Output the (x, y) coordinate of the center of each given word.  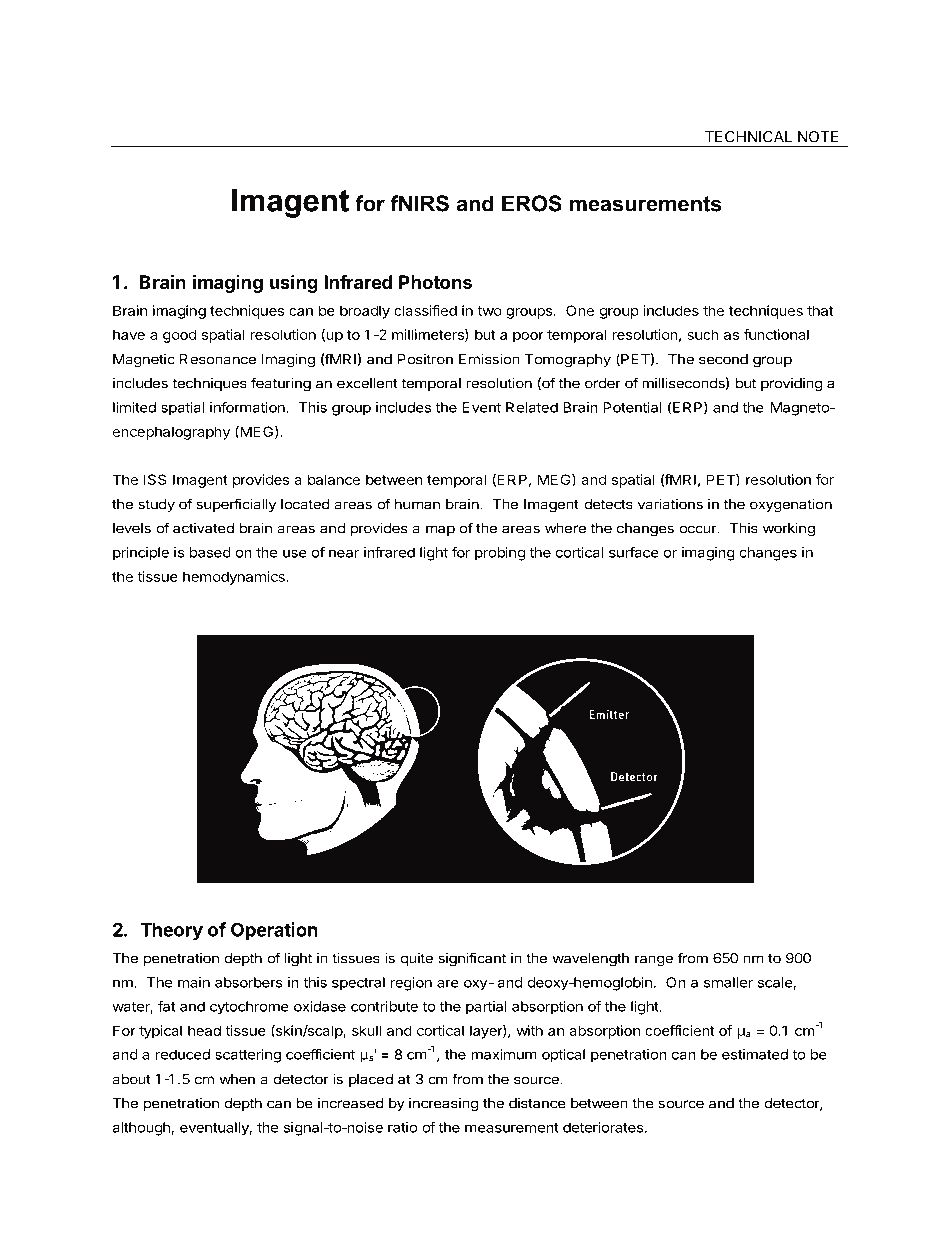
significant (472, 959)
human (417, 504)
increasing (443, 1105)
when (237, 1079)
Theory (171, 932)
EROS (532, 203)
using (294, 283)
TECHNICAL (748, 137)
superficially (236, 505)
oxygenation (791, 506)
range (654, 961)
